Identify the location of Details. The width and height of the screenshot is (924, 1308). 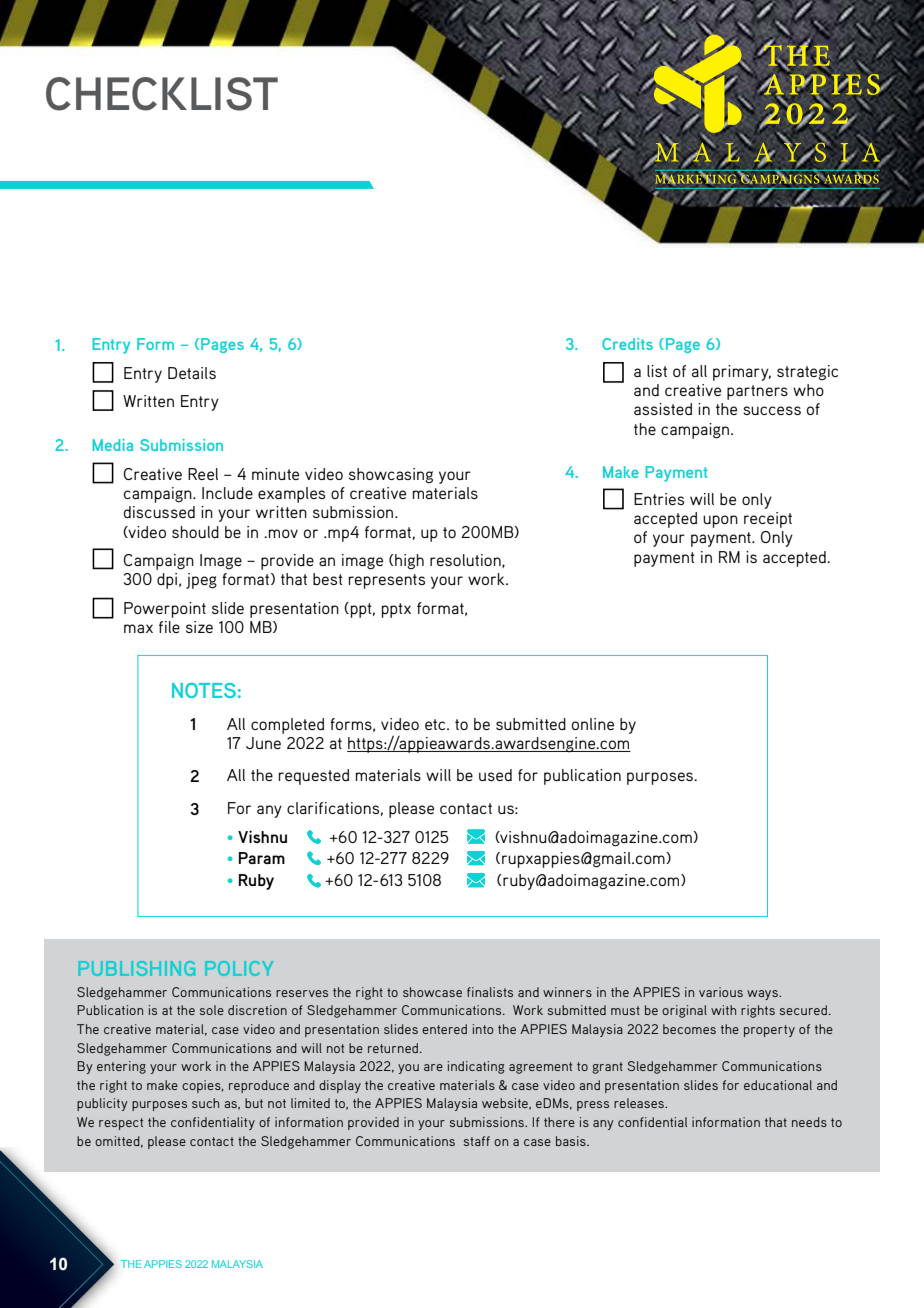
(192, 373).
